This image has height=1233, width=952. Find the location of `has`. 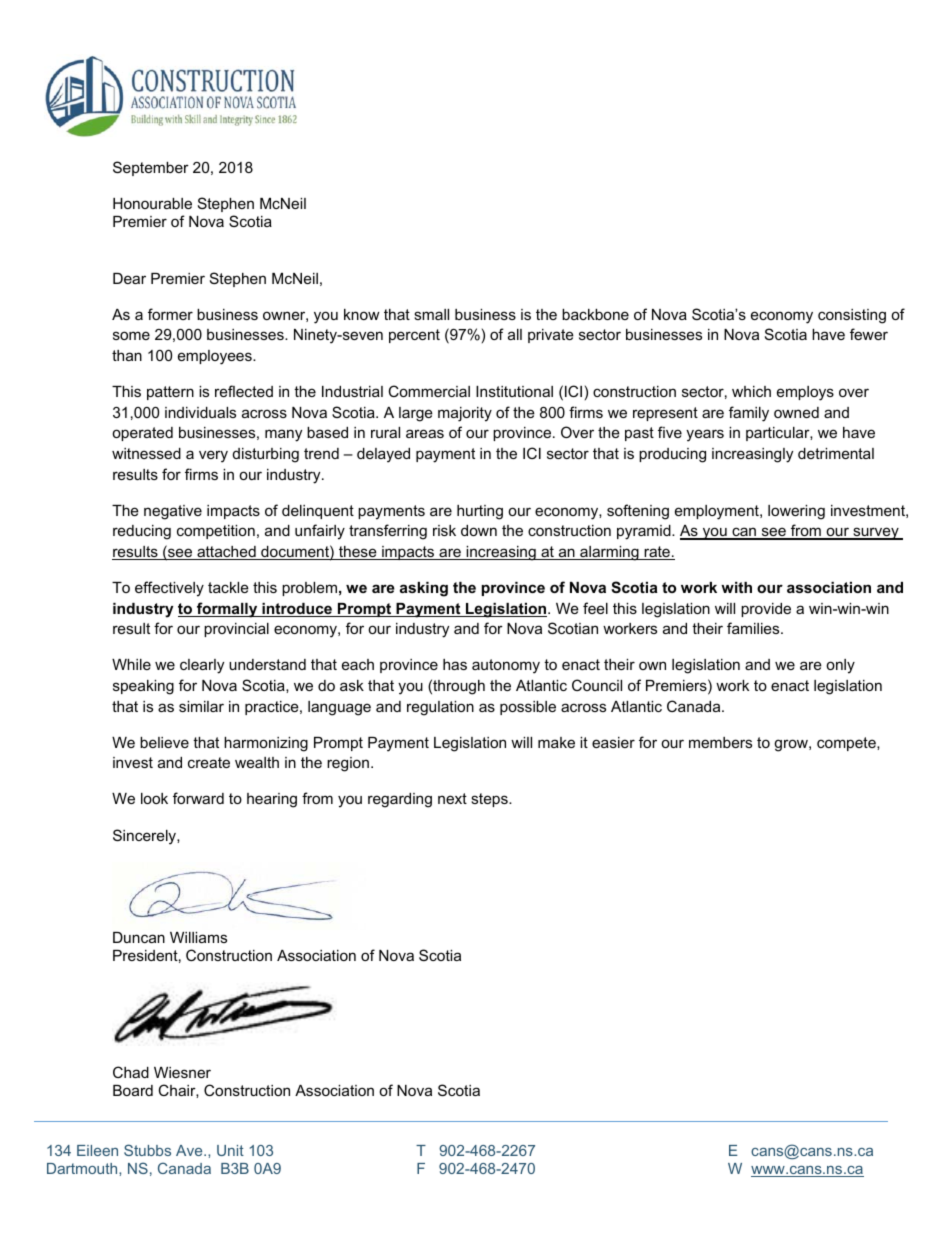

has is located at coordinates (455, 664).
